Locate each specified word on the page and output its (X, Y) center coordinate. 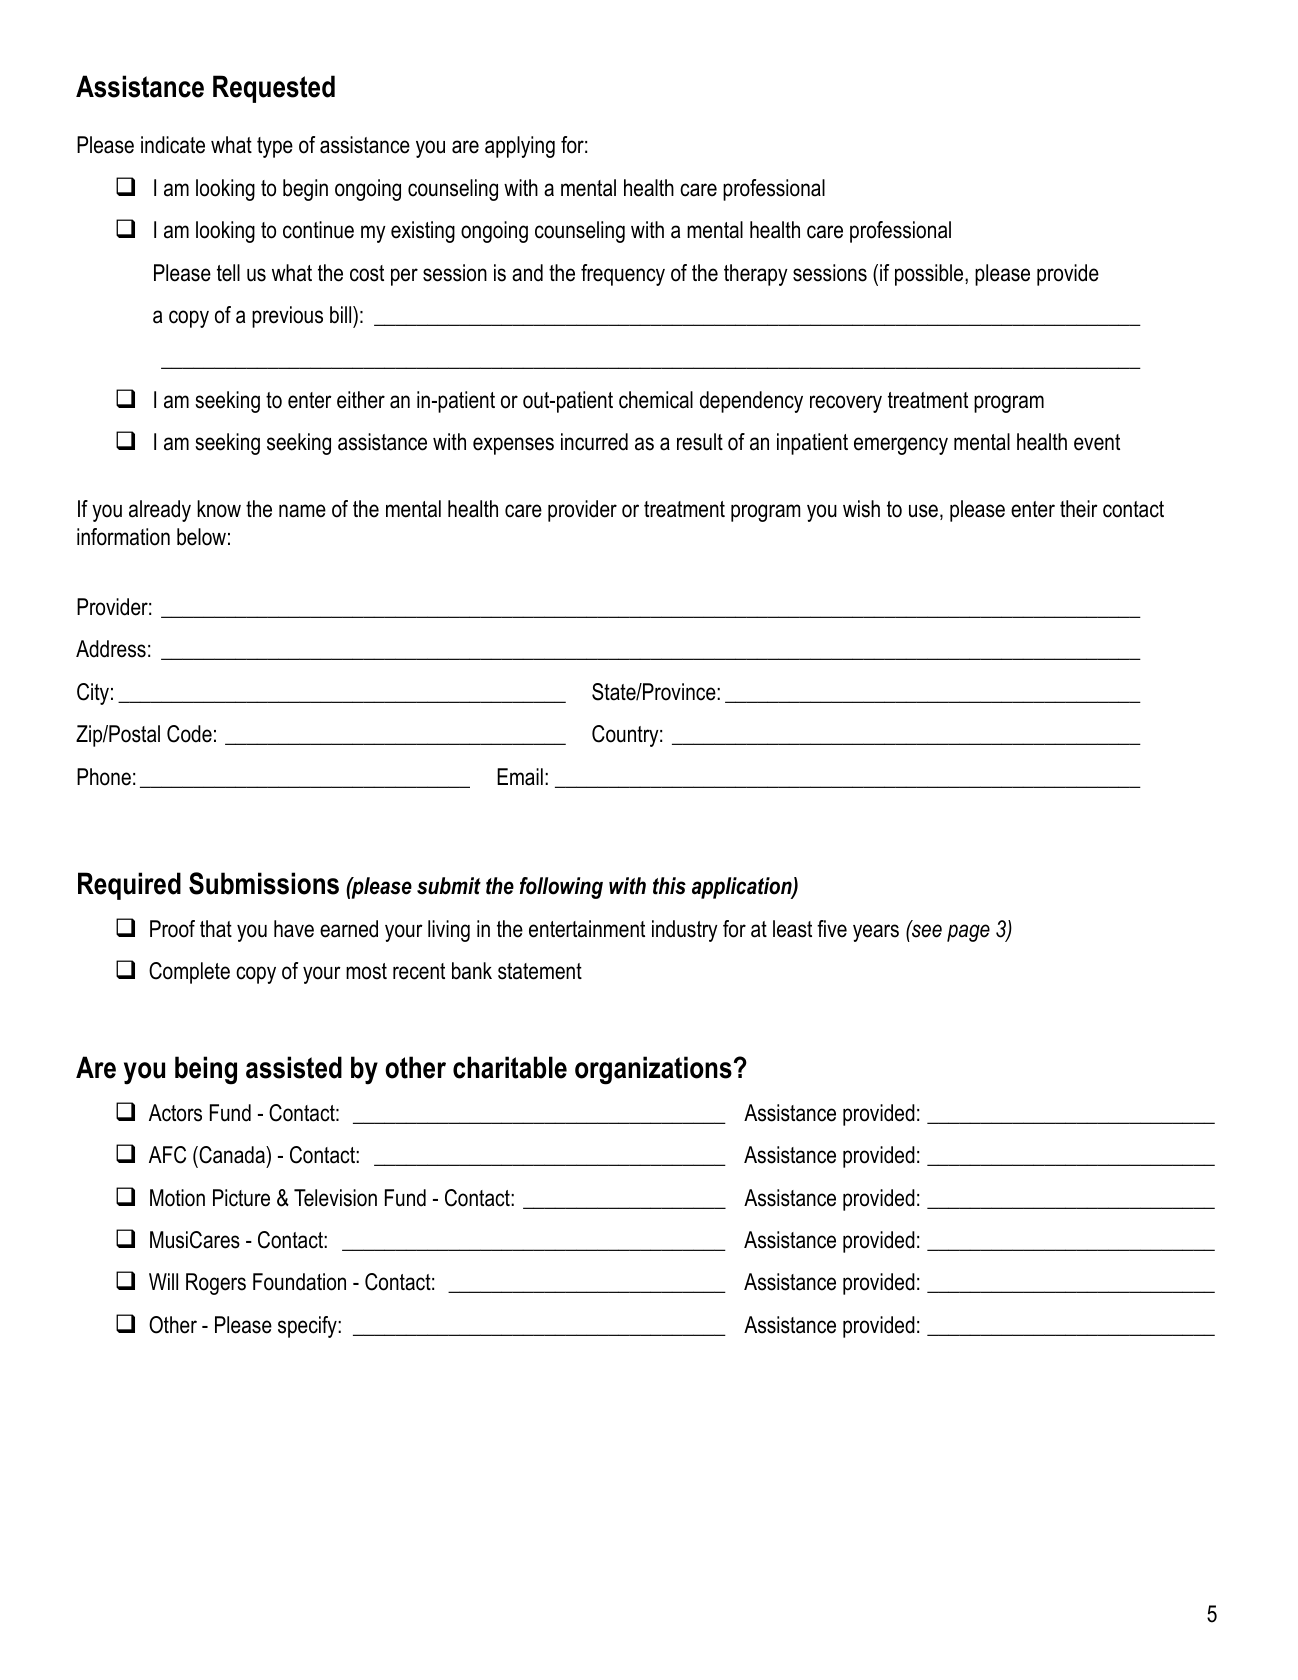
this (669, 886)
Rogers (216, 1284)
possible (930, 275)
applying (520, 147)
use (923, 511)
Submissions (264, 883)
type (275, 147)
